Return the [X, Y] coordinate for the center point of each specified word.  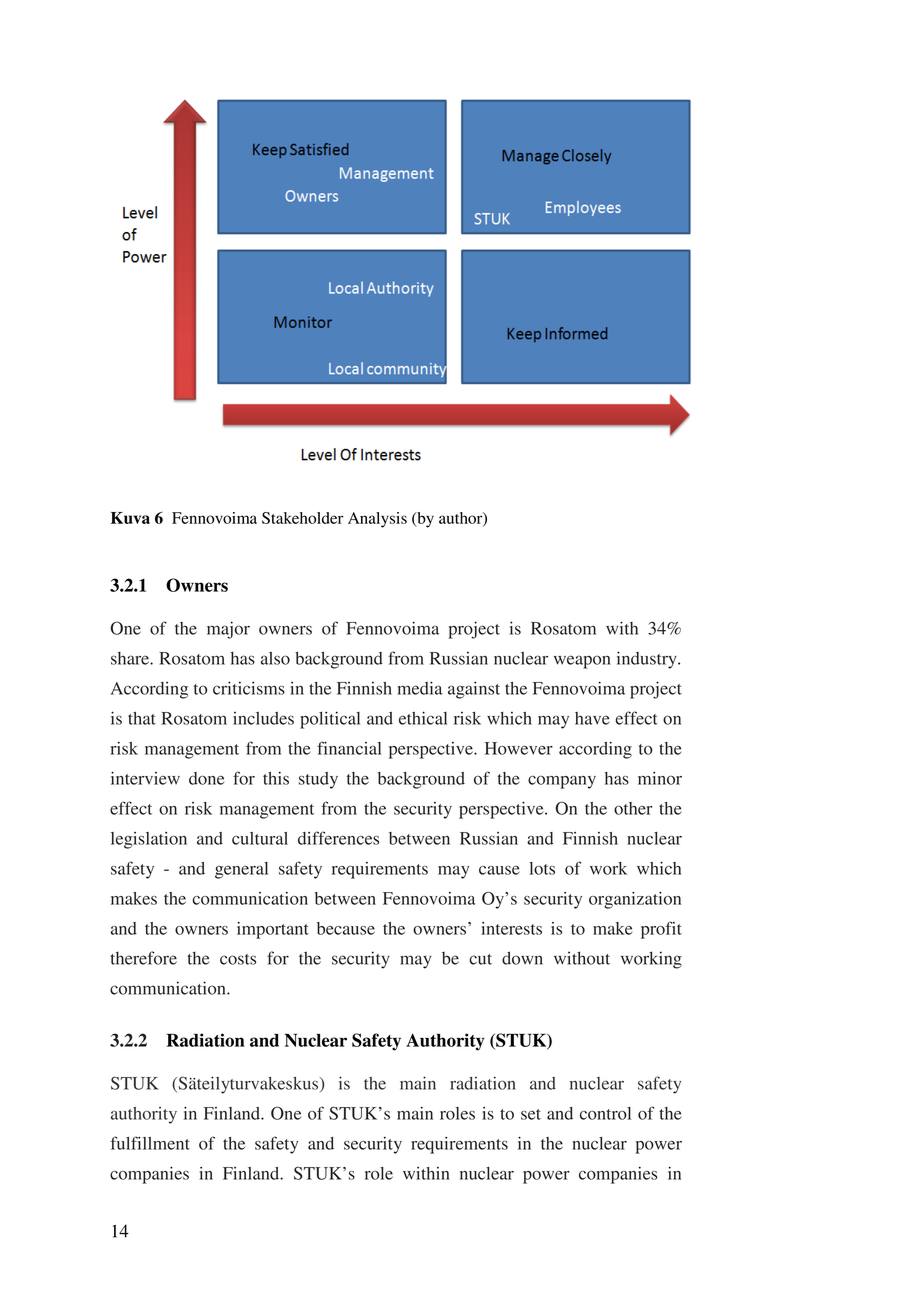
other [633, 808]
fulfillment [150, 1143]
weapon [582, 662]
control [605, 1113]
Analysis [377, 520]
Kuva [130, 518]
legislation [149, 840]
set [531, 1114]
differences [338, 838]
